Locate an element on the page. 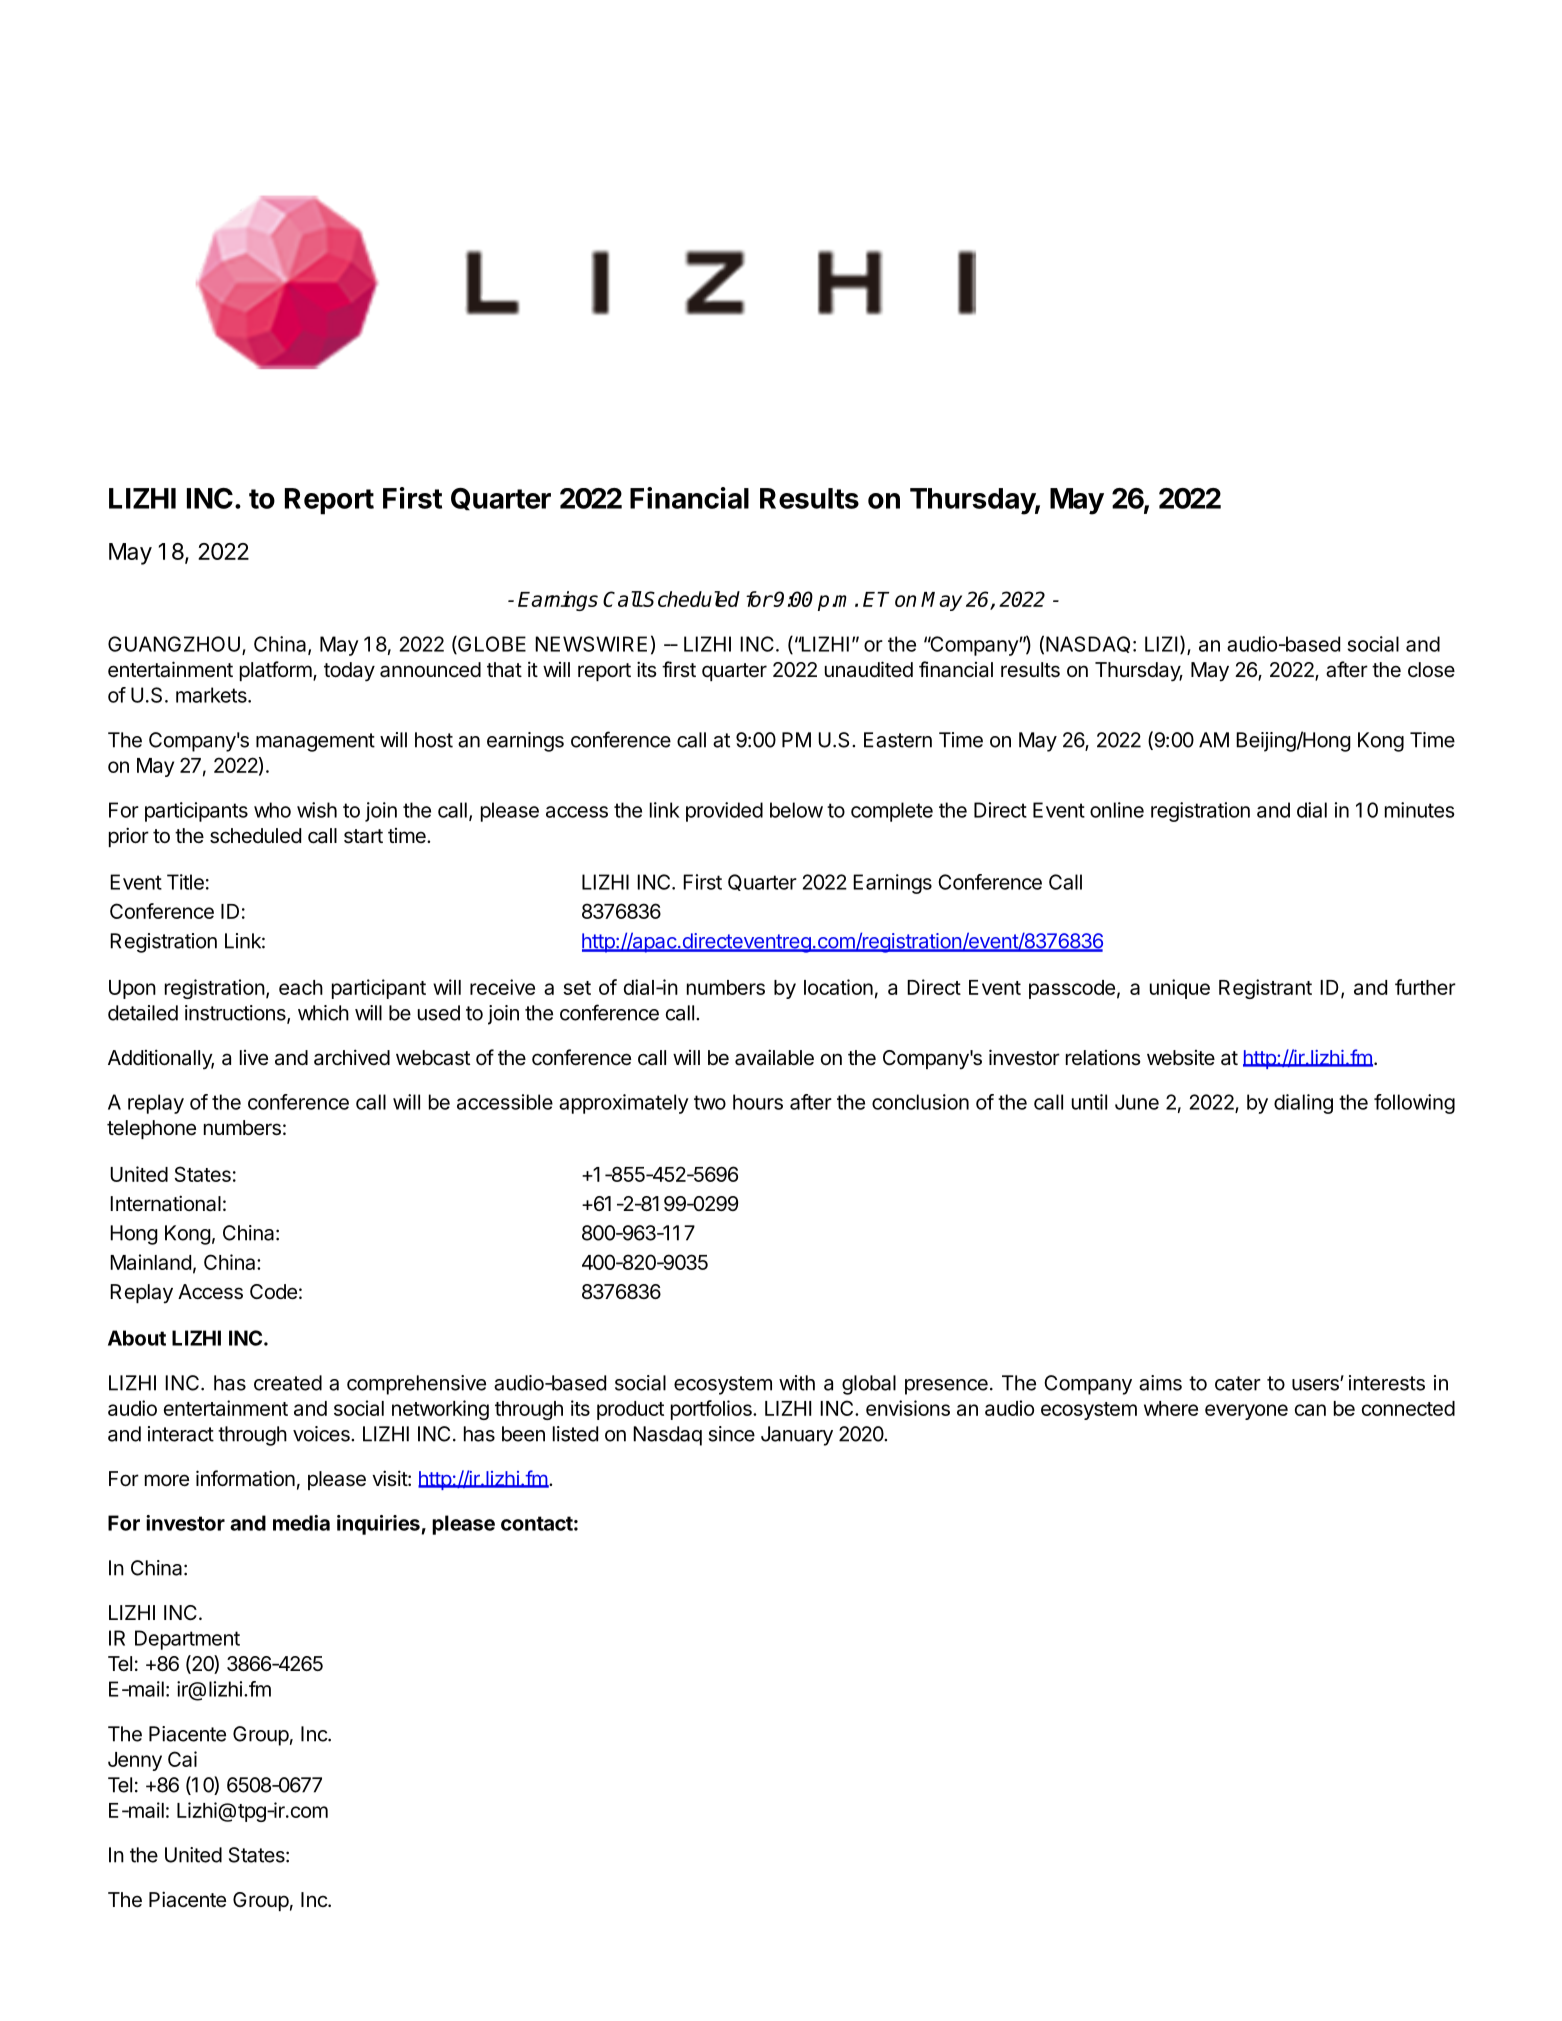 This page has width=1562, height=2021. hours is located at coordinates (758, 1102).
